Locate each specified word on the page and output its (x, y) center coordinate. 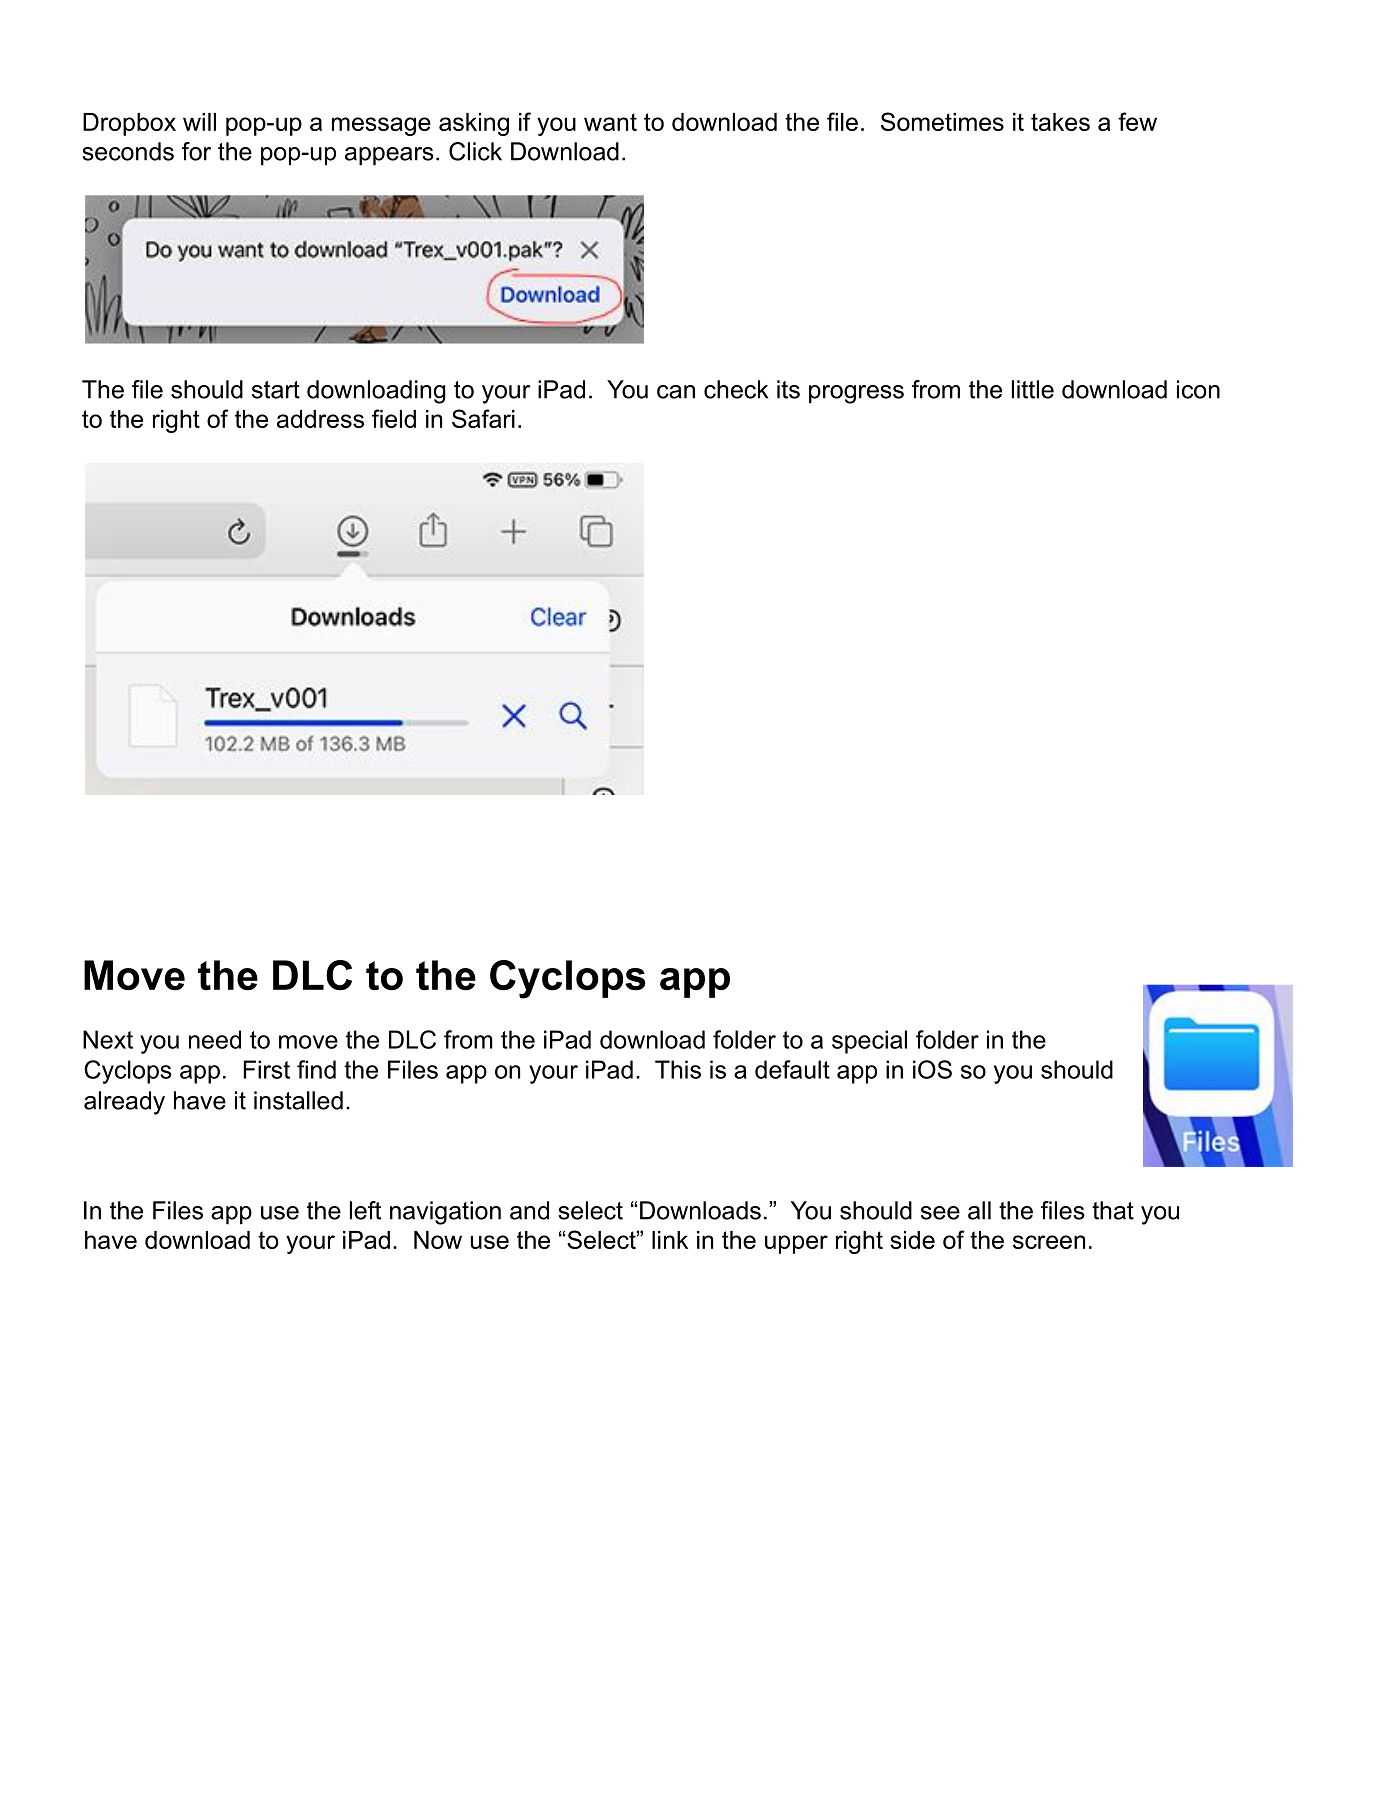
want (610, 122)
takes (1060, 122)
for (196, 151)
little (1033, 389)
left (365, 1210)
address (320, 419)
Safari (483, 418)
